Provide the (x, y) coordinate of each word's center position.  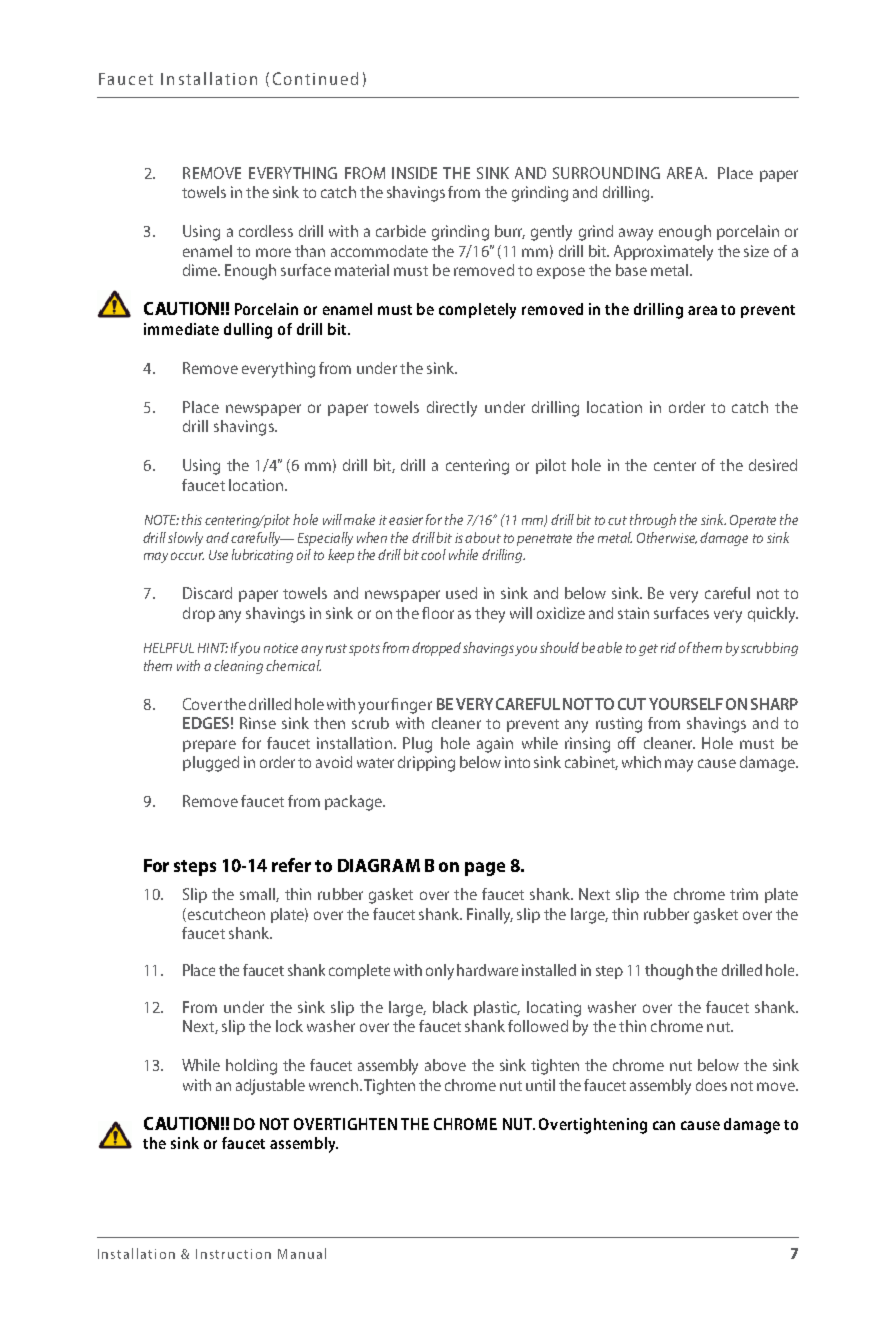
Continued (315, 78)
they (490, 615)
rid (668, 647)
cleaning (238, 667)
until (540, 1085)
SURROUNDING (606, 173)
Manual (302, 1253)
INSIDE (414, 173)
